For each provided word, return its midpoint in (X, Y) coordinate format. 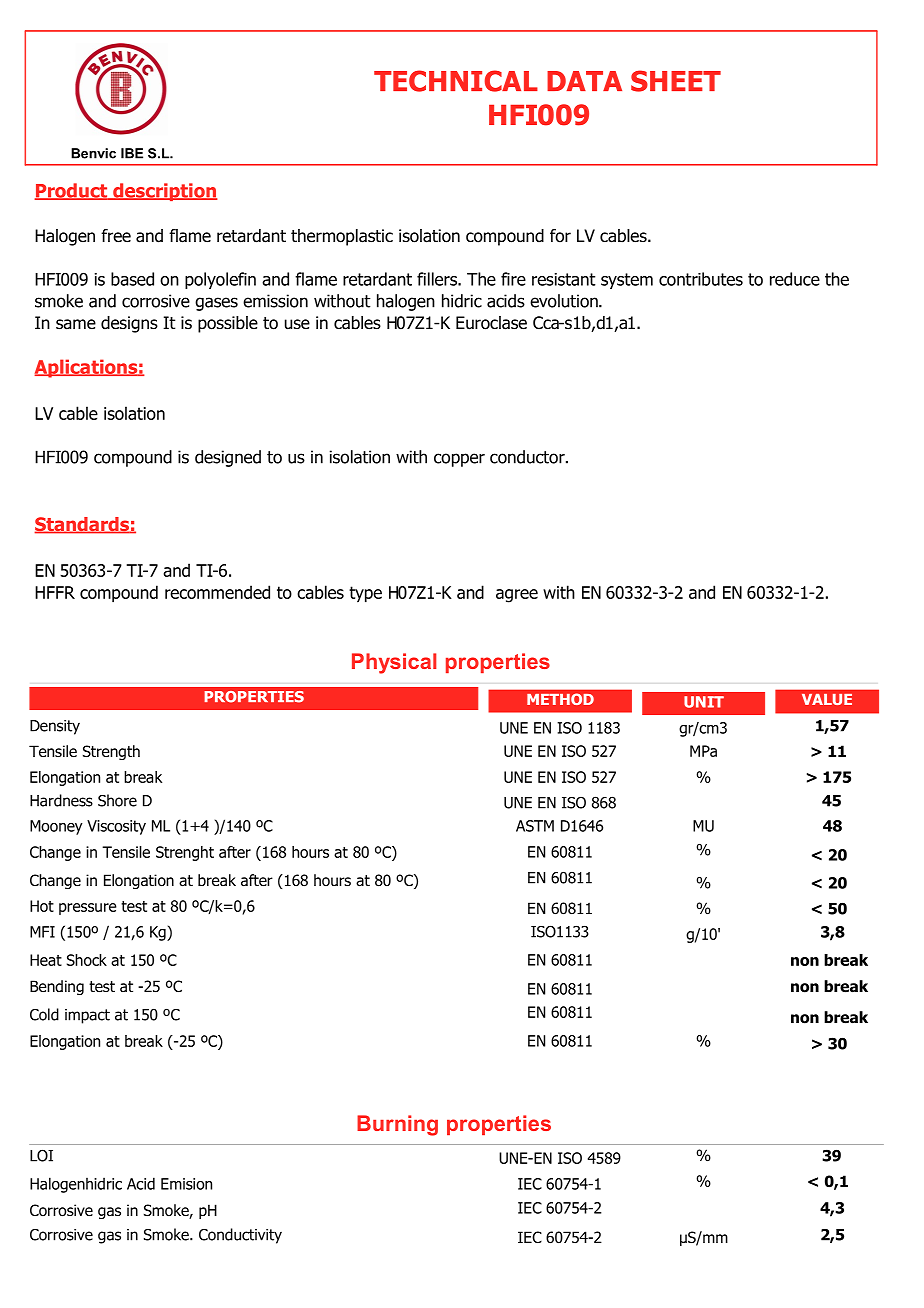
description (164, 192)
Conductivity (240, 1236)
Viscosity (116, 827)
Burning (397, 1125)
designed (228, 458)
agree (517, 596)
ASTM (535, 826)
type (365, 594)
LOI (41, 1155)
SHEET (676, 81)
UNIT (704, 702)
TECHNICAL (456, 81)
